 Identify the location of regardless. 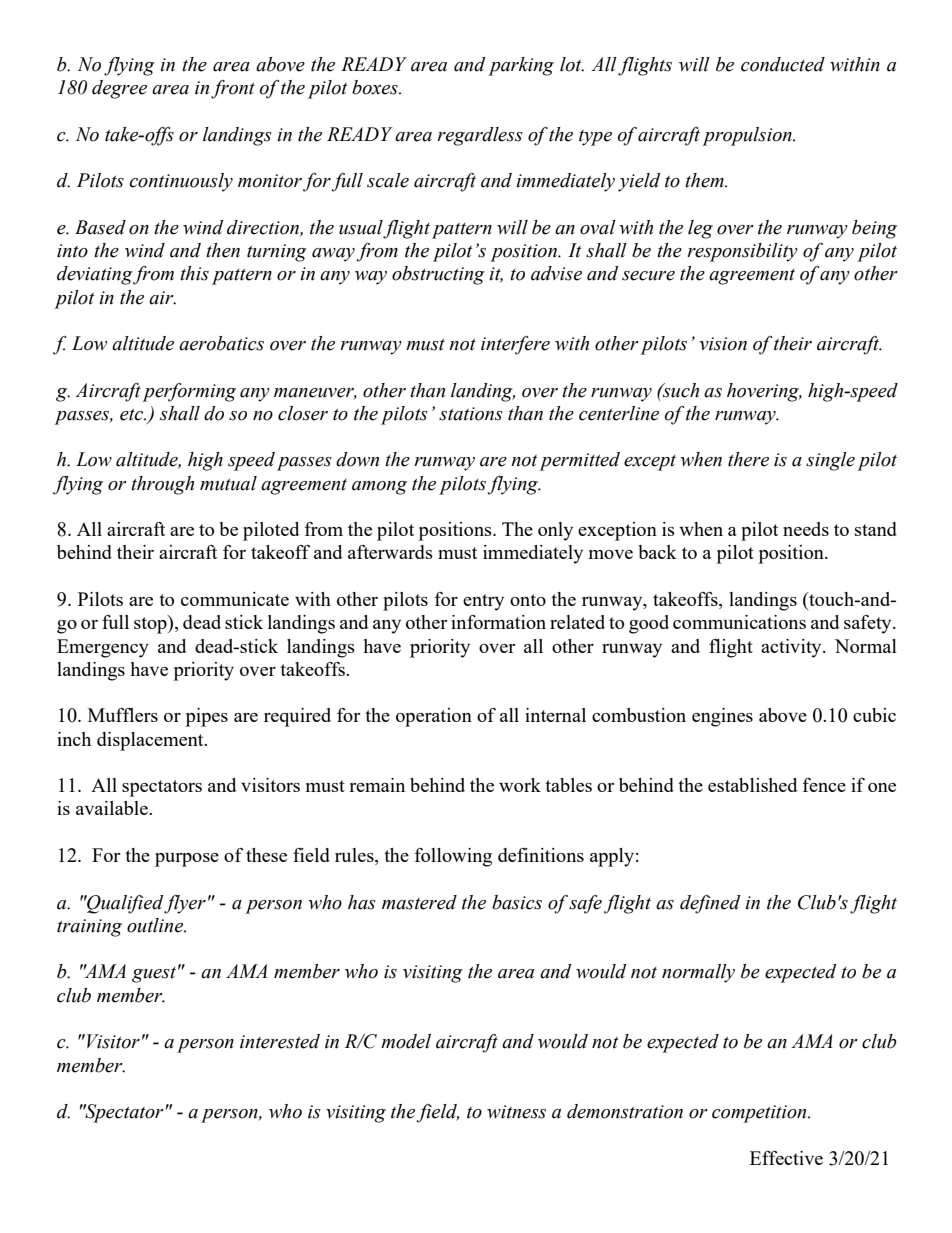
(480, 136).
